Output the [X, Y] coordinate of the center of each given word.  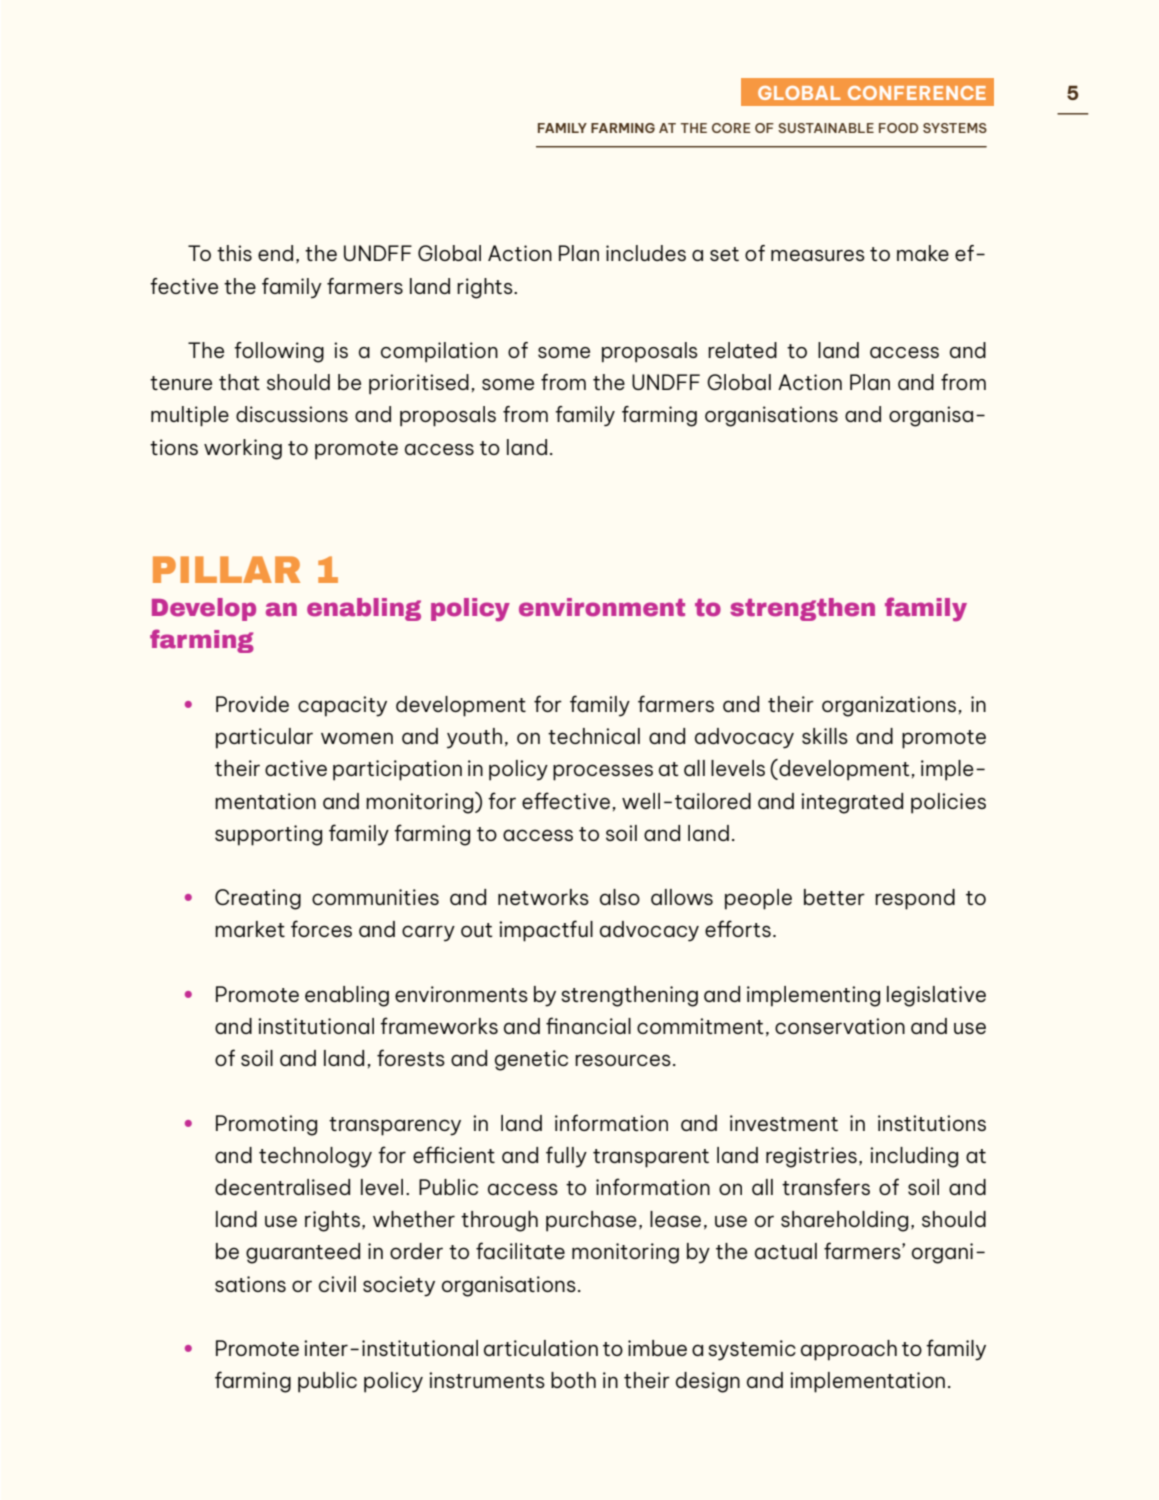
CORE [731, 128]
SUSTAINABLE [826, 128]
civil [337, 1284]
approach [849, 1350]
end [275, 253]
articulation [541, 1348]
